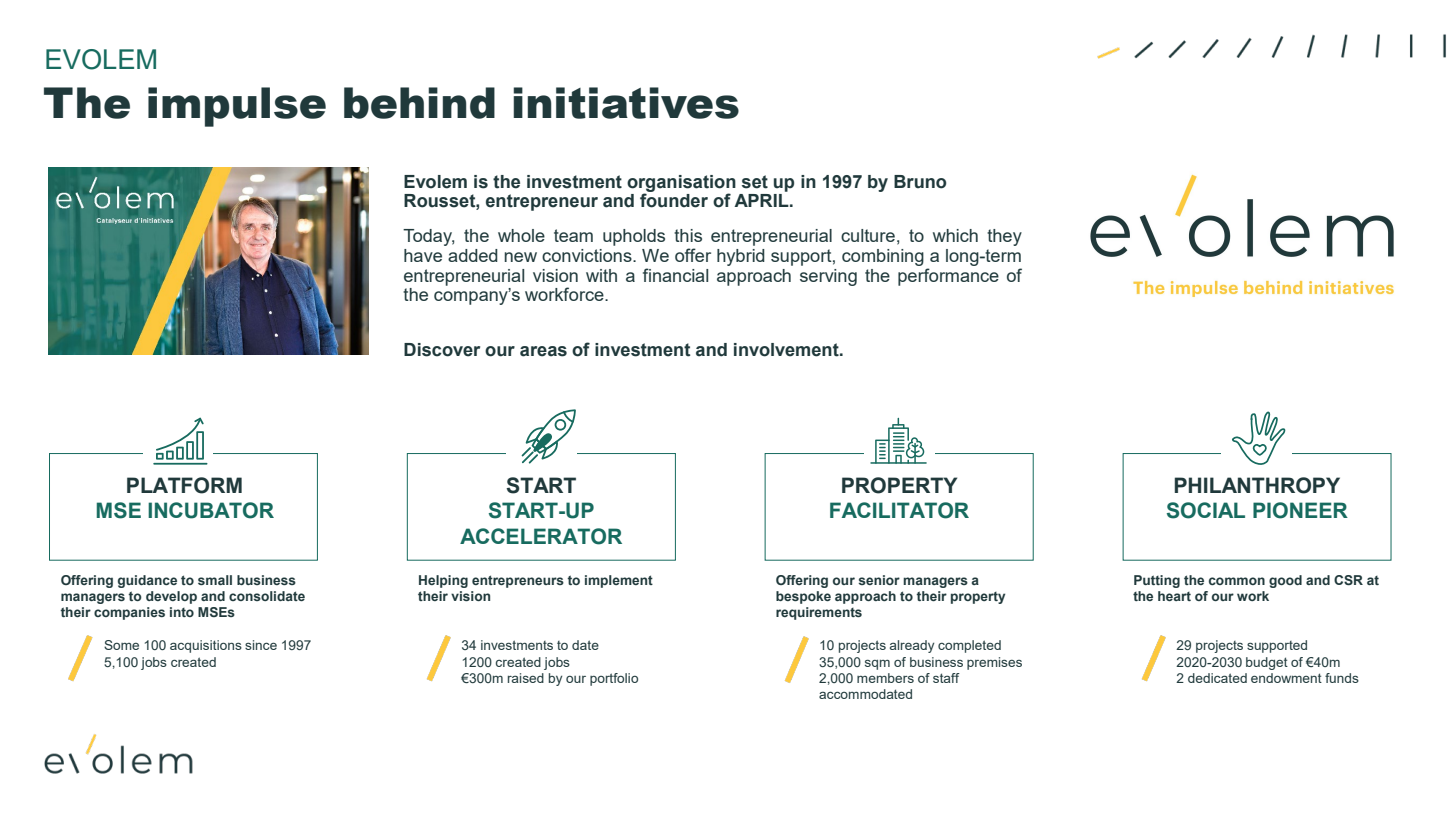 This screenshot has width=1456, height=819. What do you see at coordinates (211, 510) in the screenshot?
I see `INCUBATOR` at bounding box center [211, 510].
